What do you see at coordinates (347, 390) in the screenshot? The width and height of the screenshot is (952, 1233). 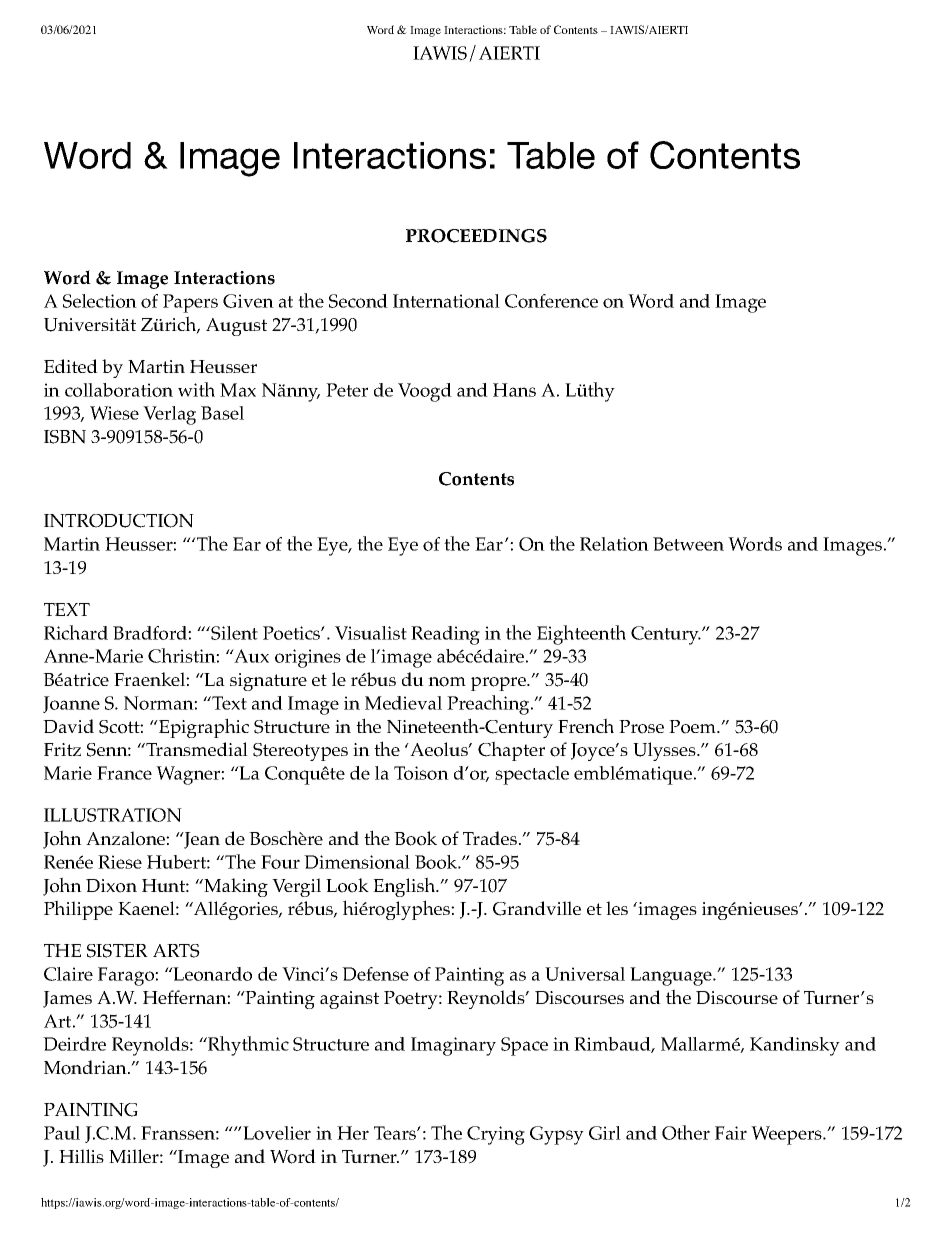 I see `Peter` at bounding box center [347, 390].
